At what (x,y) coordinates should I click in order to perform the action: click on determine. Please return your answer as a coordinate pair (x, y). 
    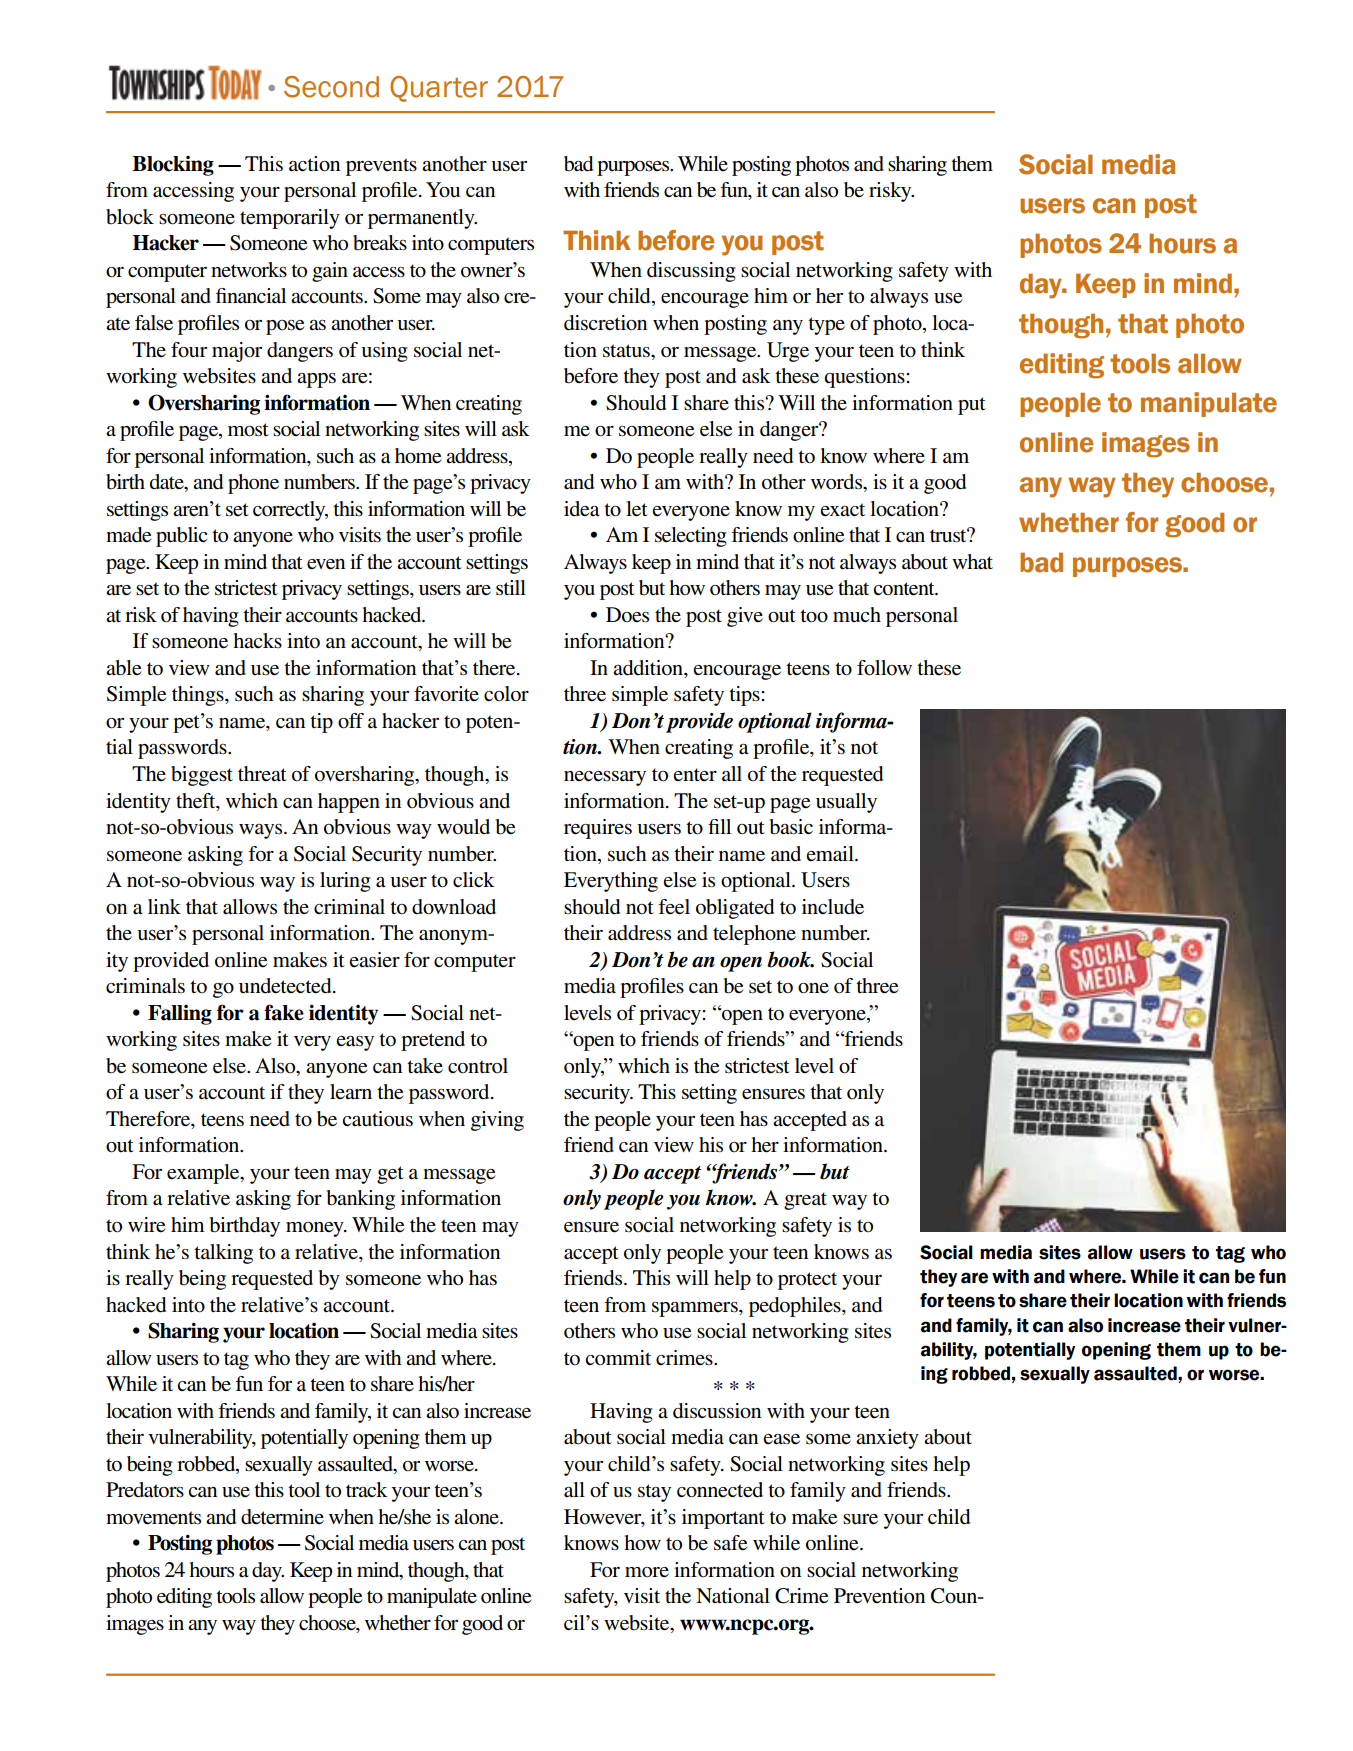
    Looking at the image, I should click on (282, 1517).
